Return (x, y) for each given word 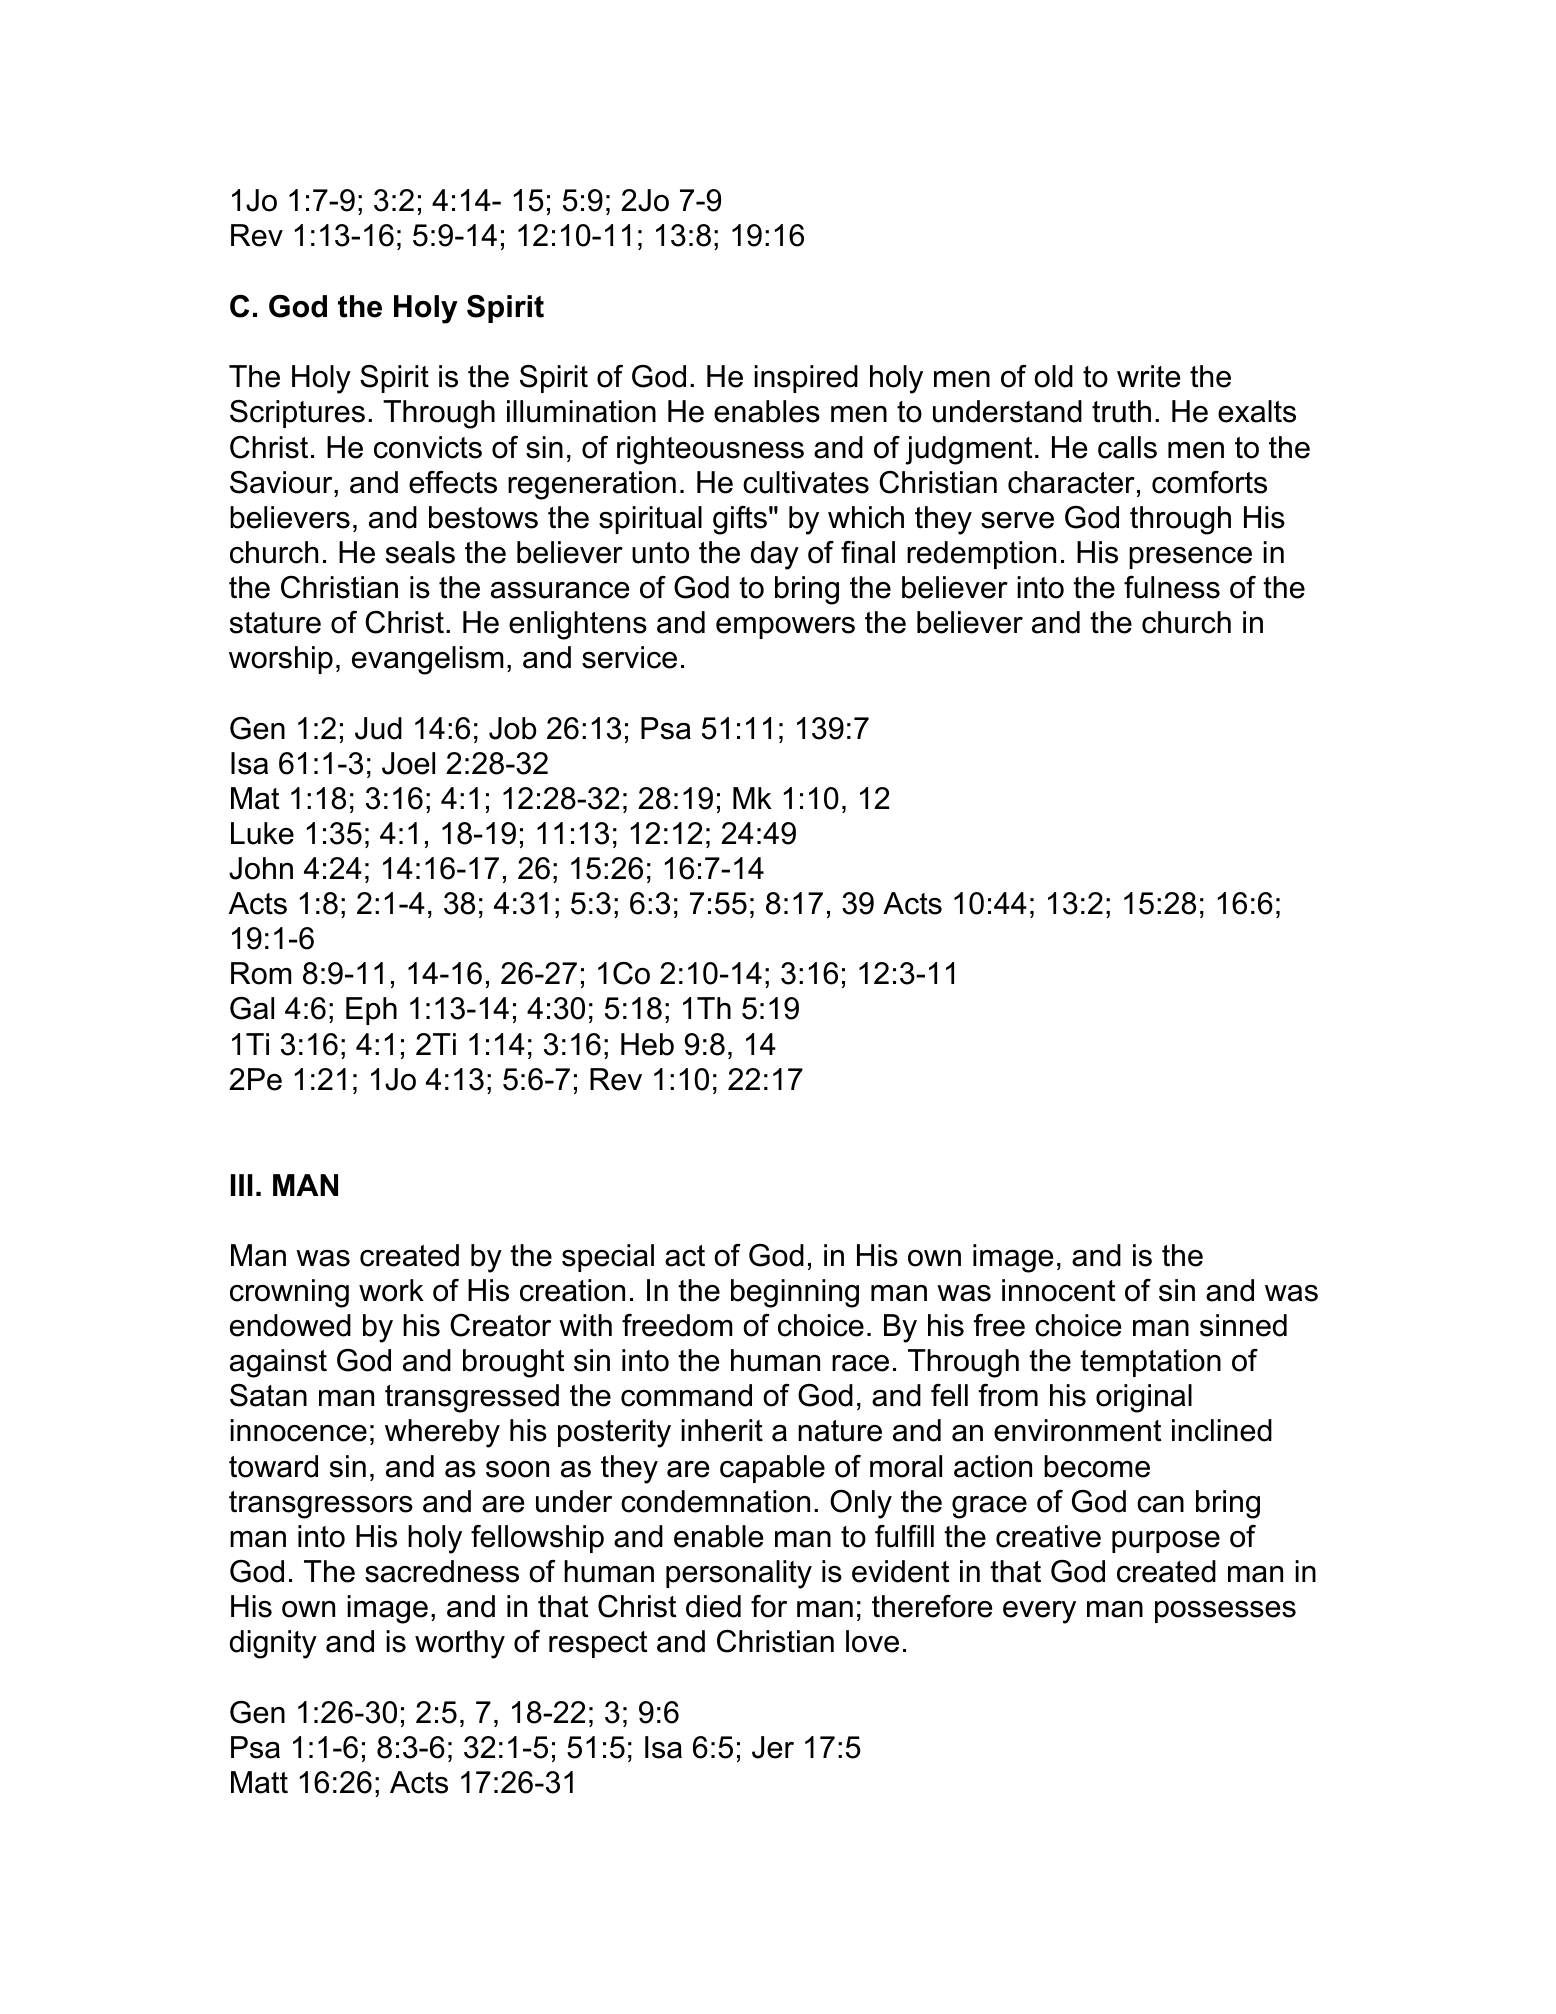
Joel (408, 763)
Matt (259, 1782)
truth (1121, 411)
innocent (1058, 1290)
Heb (647, 1044)
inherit (722, 1430)
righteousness (710, 450)
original (1144, 1398)
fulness (1172, 587)
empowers (785, 628)
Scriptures (297, 414)
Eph (371, 1011)
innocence (298, 1430)
